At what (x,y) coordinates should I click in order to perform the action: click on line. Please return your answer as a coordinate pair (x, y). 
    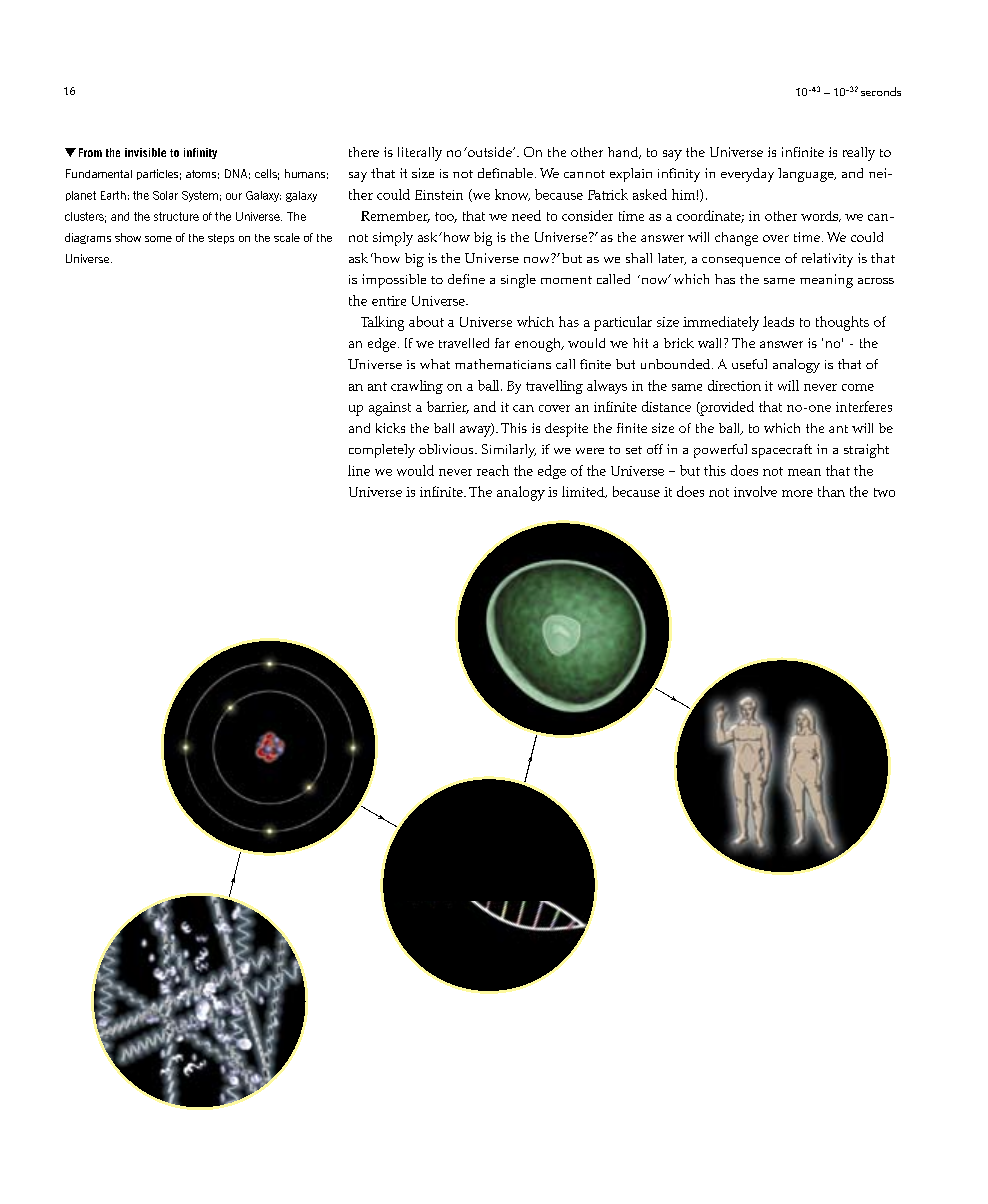
    Looking at the image, I should click on (359, 470).
